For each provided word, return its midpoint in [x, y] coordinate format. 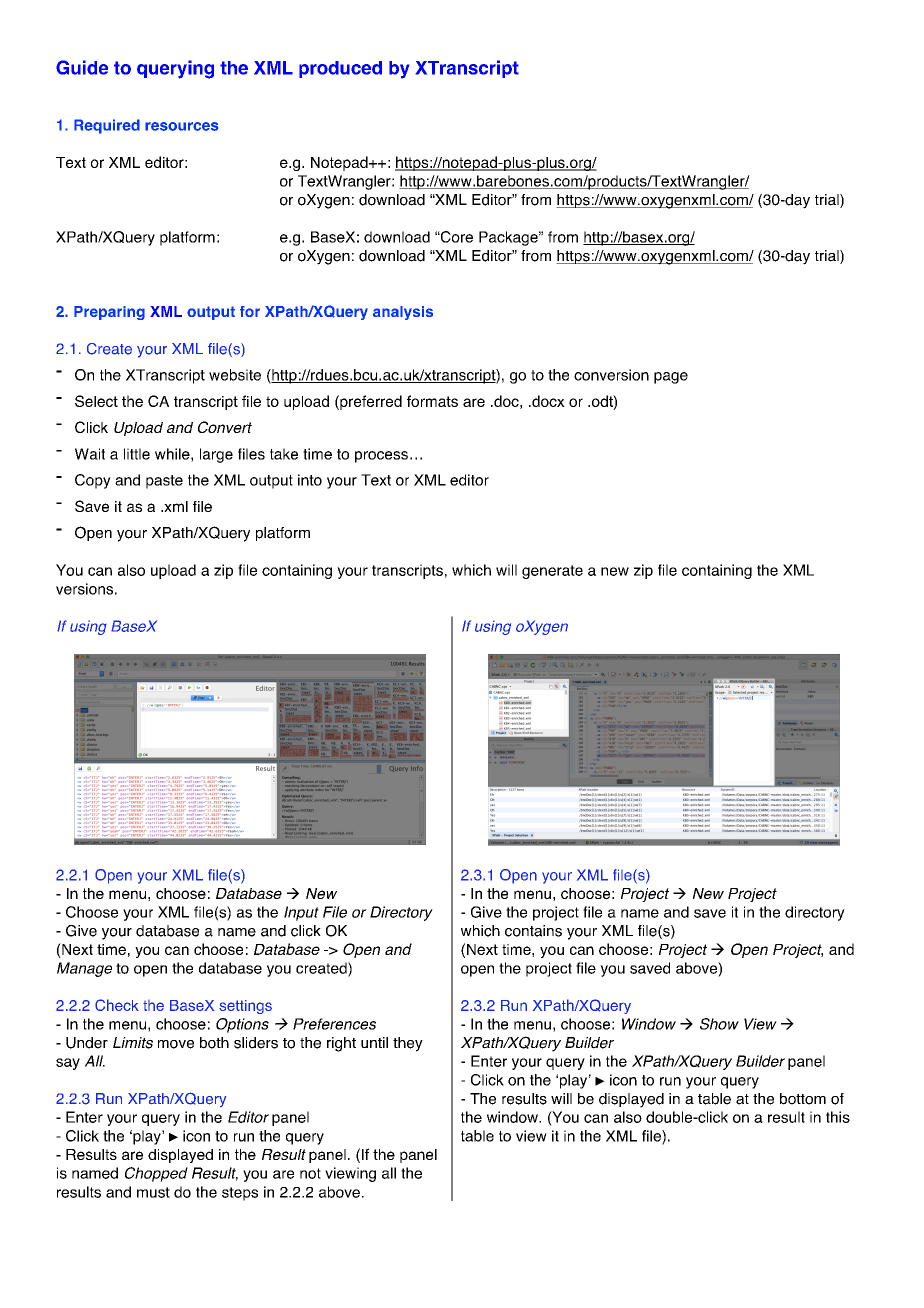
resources [181, 126]
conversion [611, 375]
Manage [84, 969]
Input [301, 913]
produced [340, 69]
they [408, 1044]
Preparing [109, 313]
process [381, 457]
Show [719, 1024]
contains [533, 931]
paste [164, 482]
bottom [803, 1099]
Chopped [156, 1174]
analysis [403, 313]
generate [552, 572]
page [671, 378]
